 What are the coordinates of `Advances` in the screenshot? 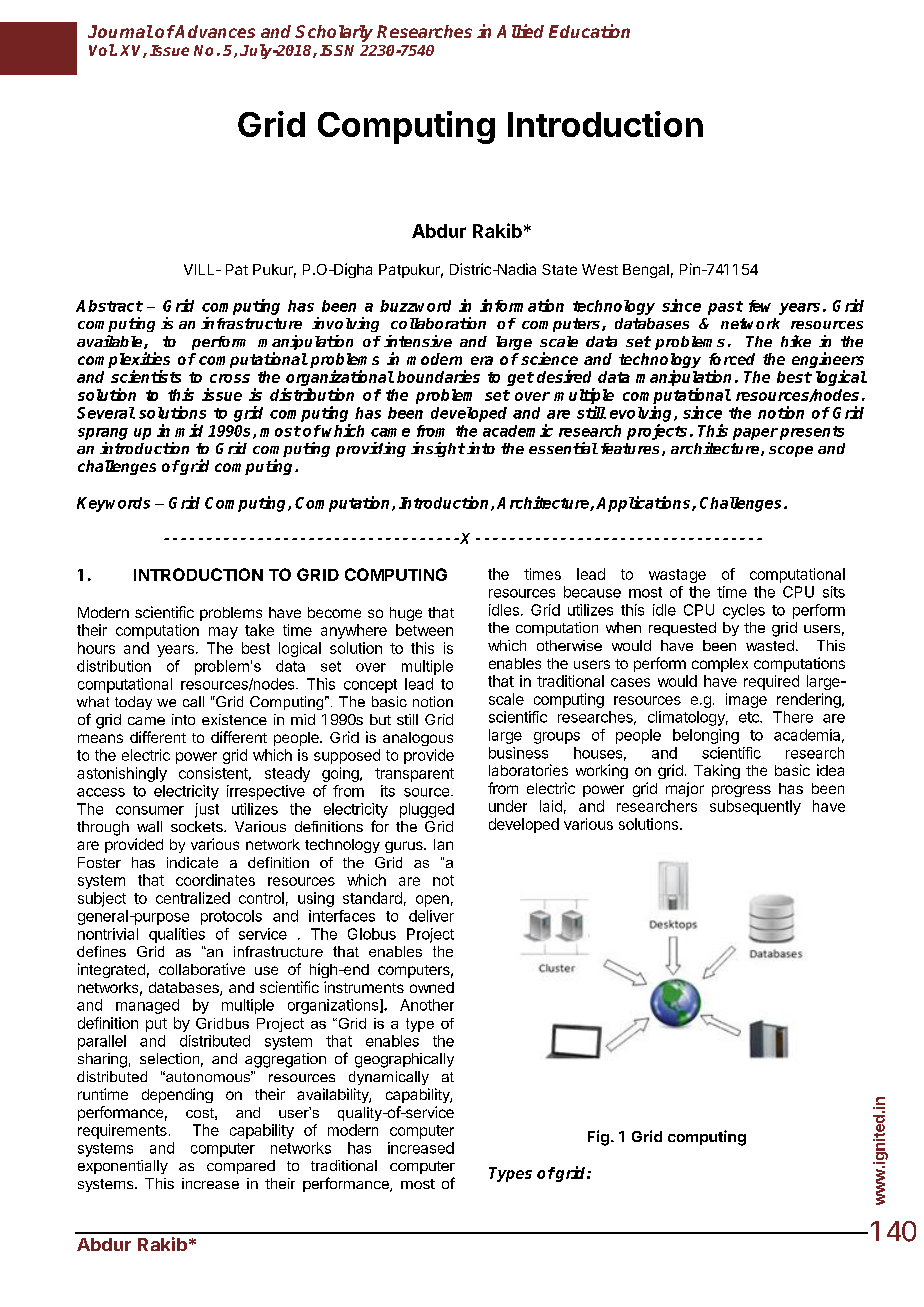 It's located at (214, 31).
